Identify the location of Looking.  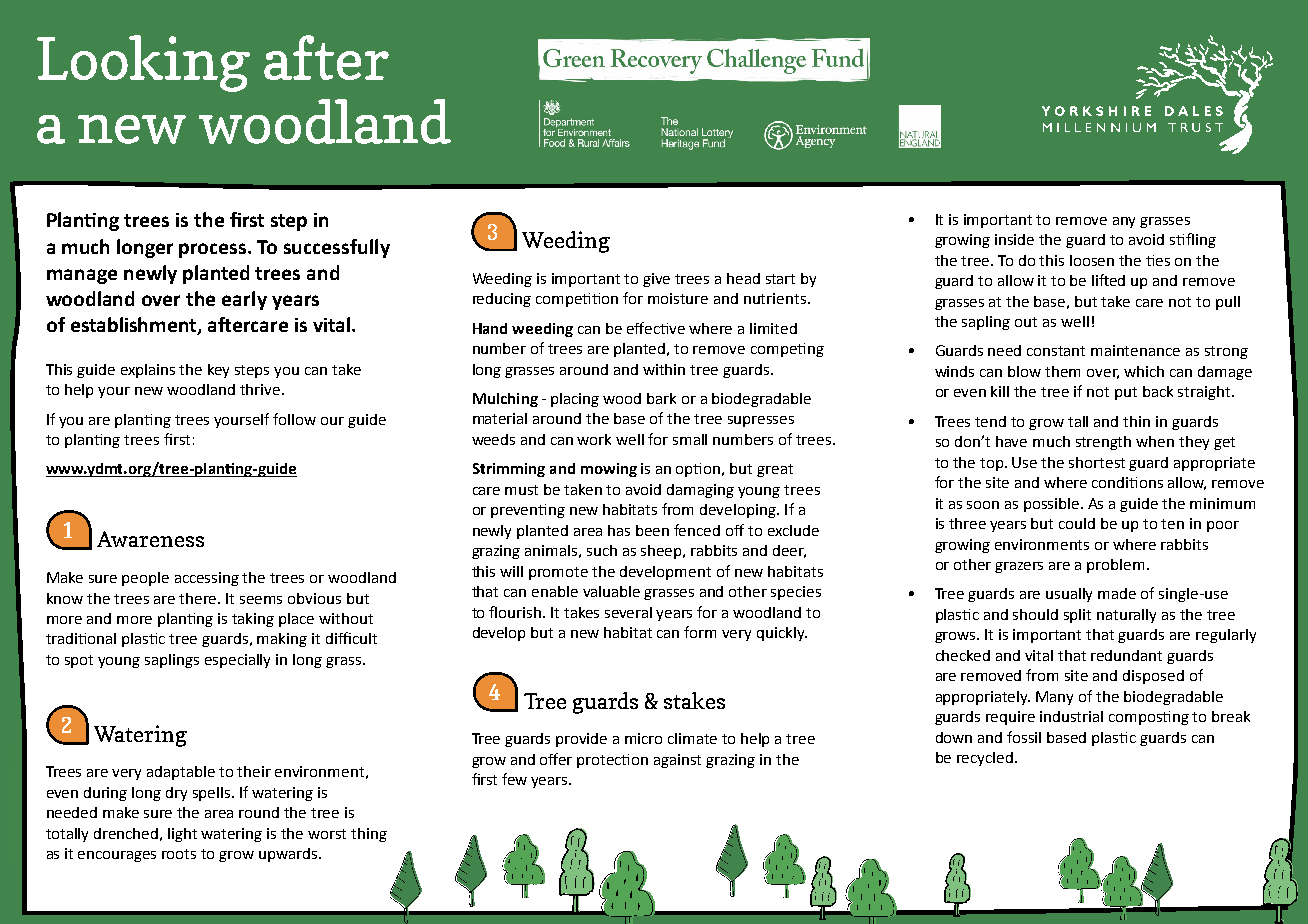
(143, 63).
